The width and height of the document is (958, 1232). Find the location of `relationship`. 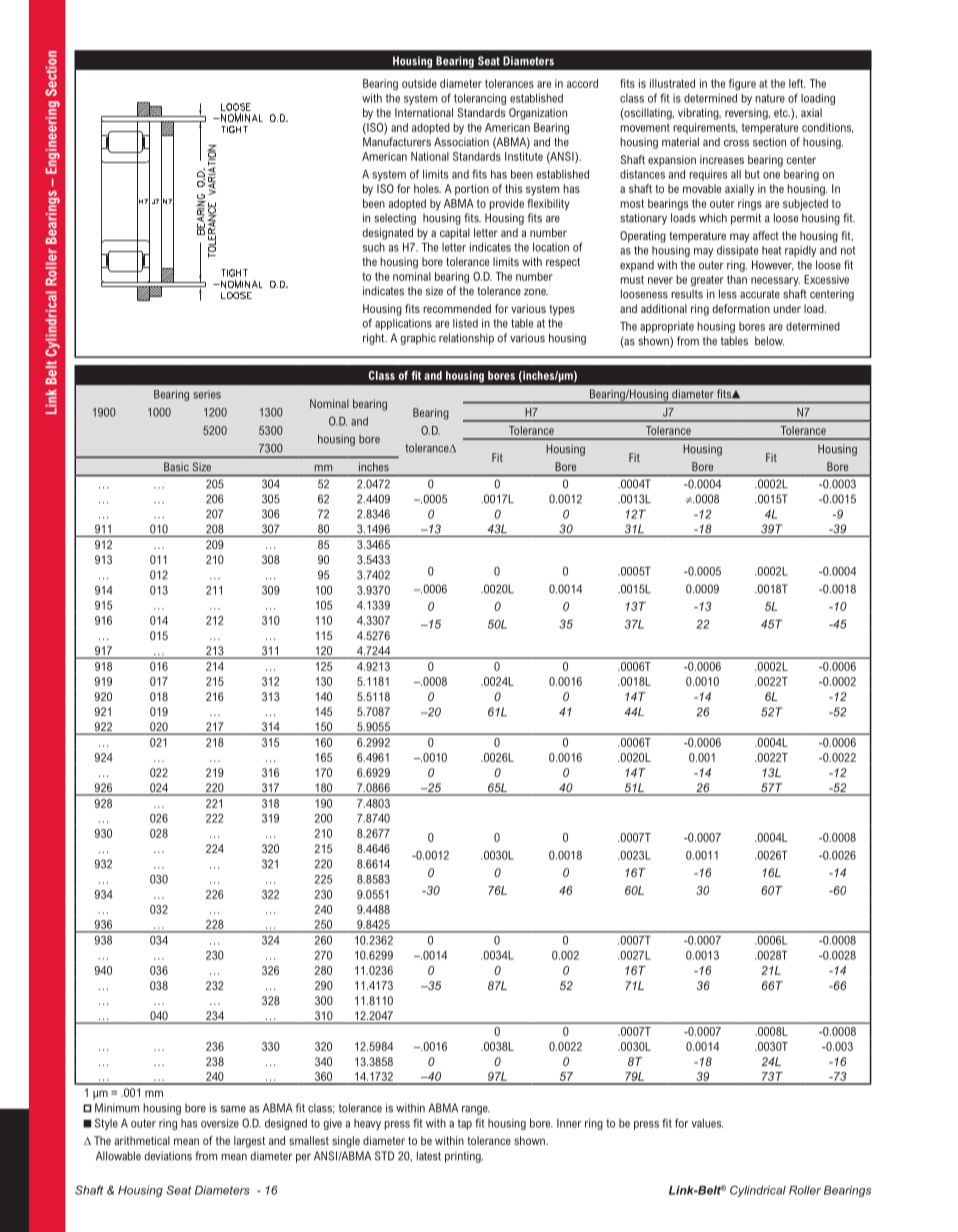

relationship is located at coordinates (466, 339).
